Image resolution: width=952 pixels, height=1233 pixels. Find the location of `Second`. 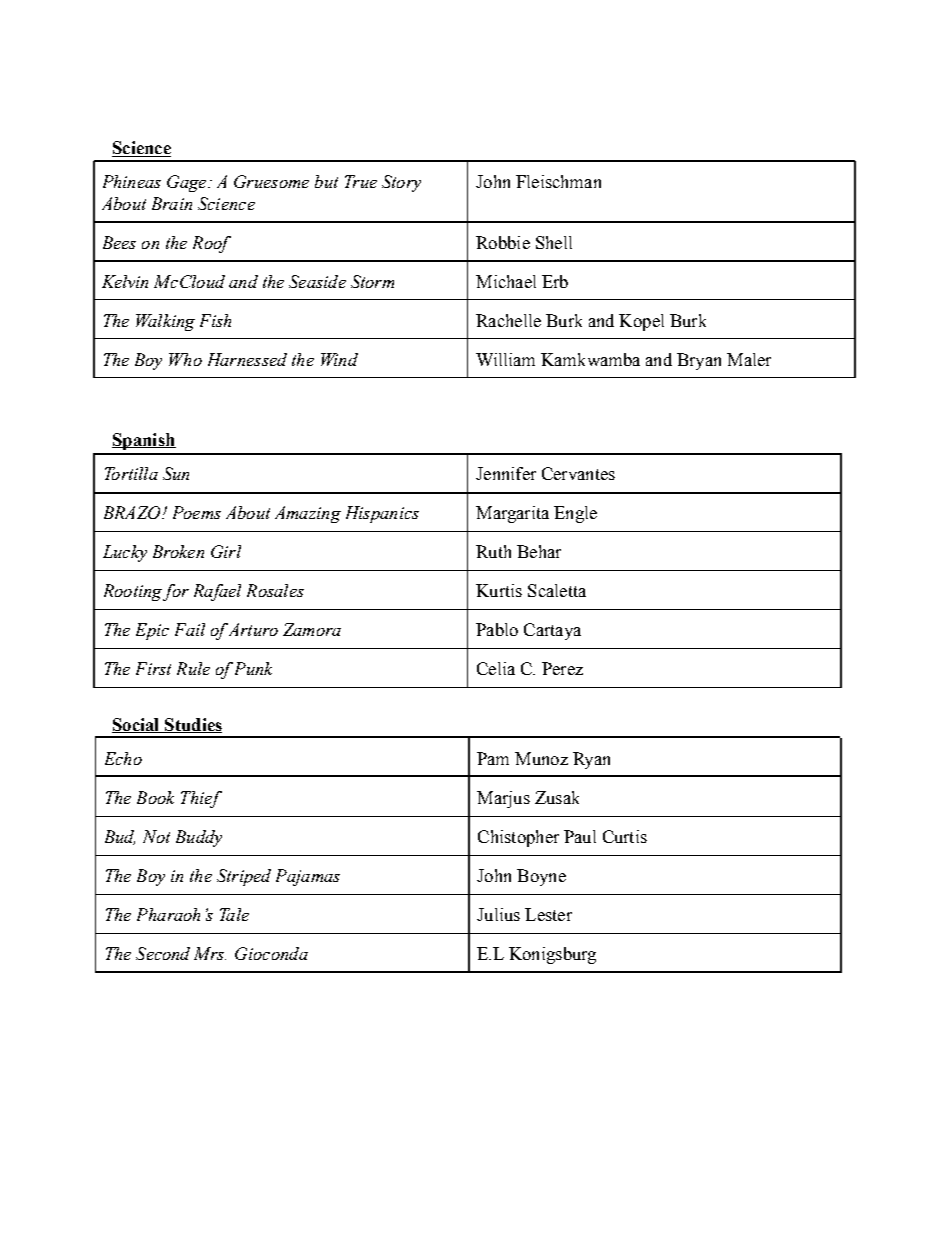

Second is located at coordinates (163, 953).
